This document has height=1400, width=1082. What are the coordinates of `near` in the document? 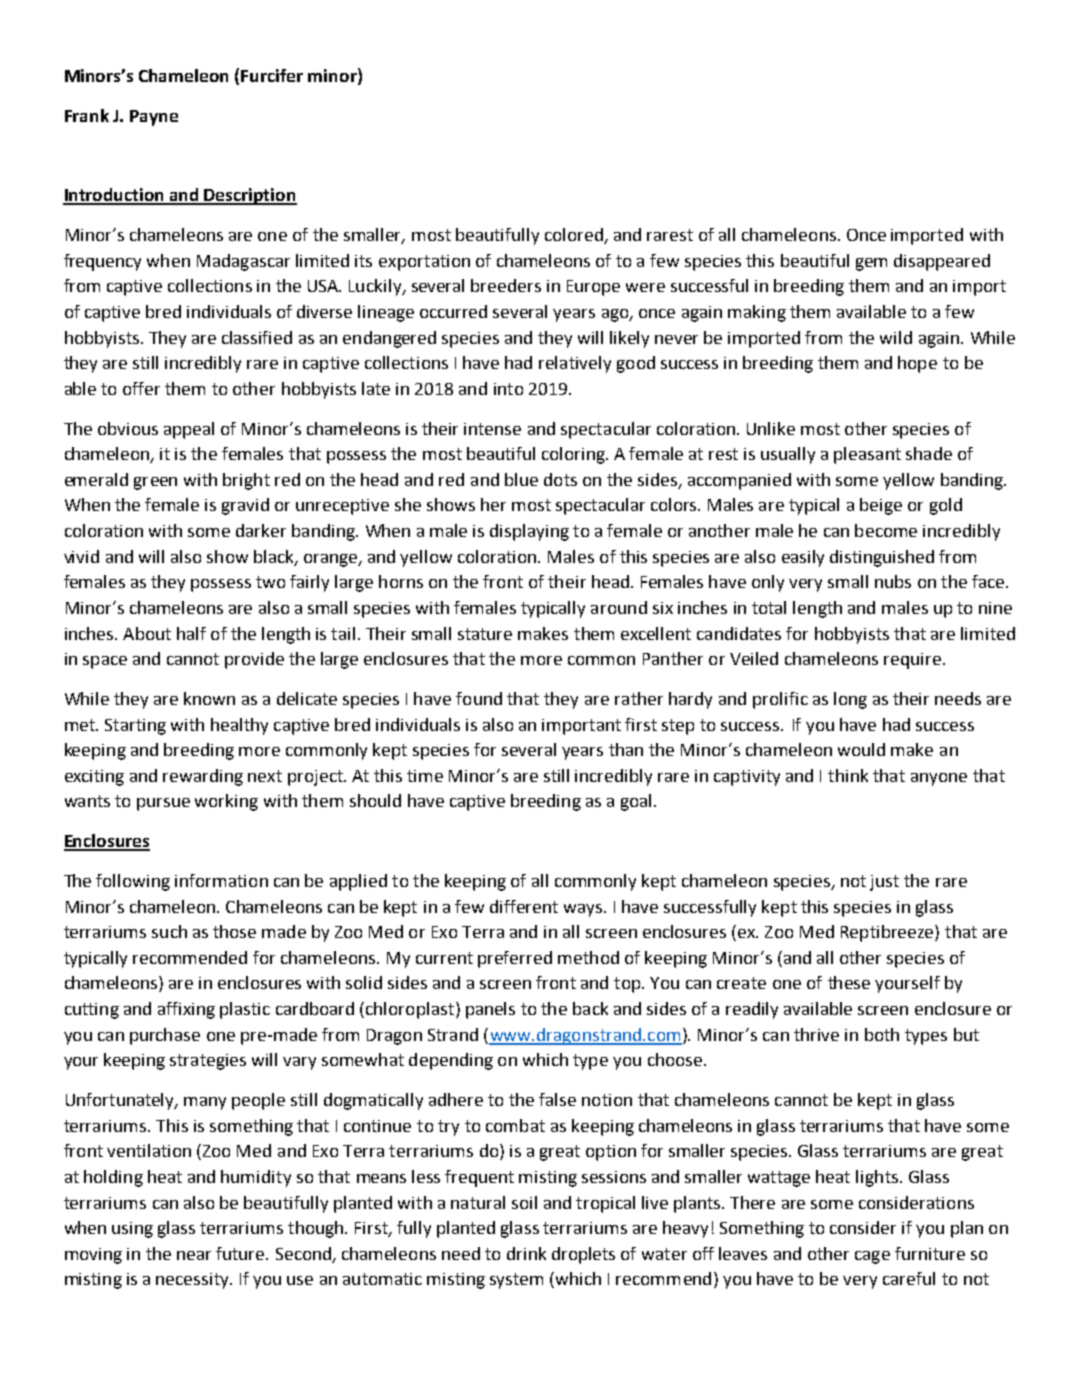 It's located at (194, 1255).
